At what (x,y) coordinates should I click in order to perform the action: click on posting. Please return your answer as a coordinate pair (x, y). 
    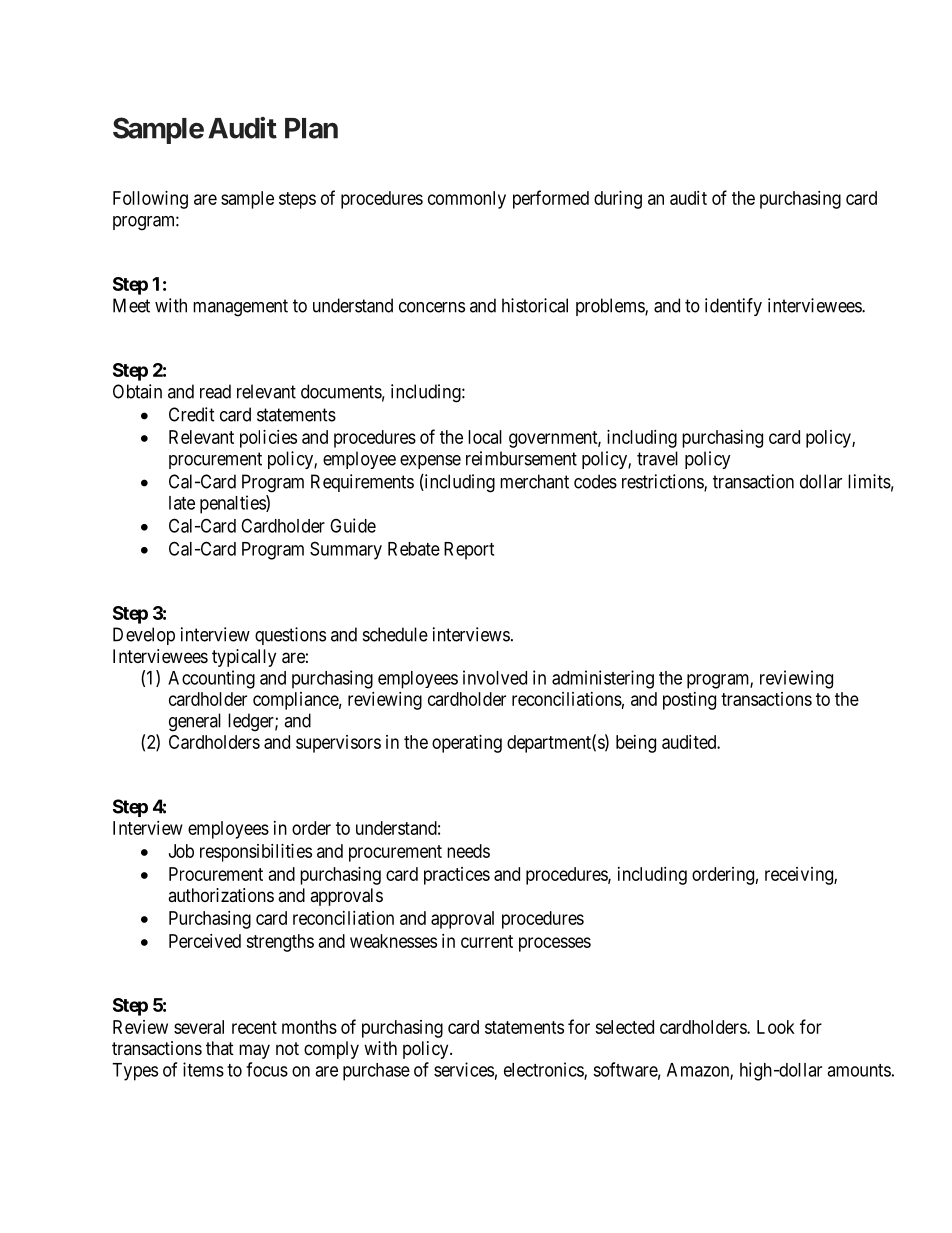
    Looking at the image, I should click on (689, 701).
